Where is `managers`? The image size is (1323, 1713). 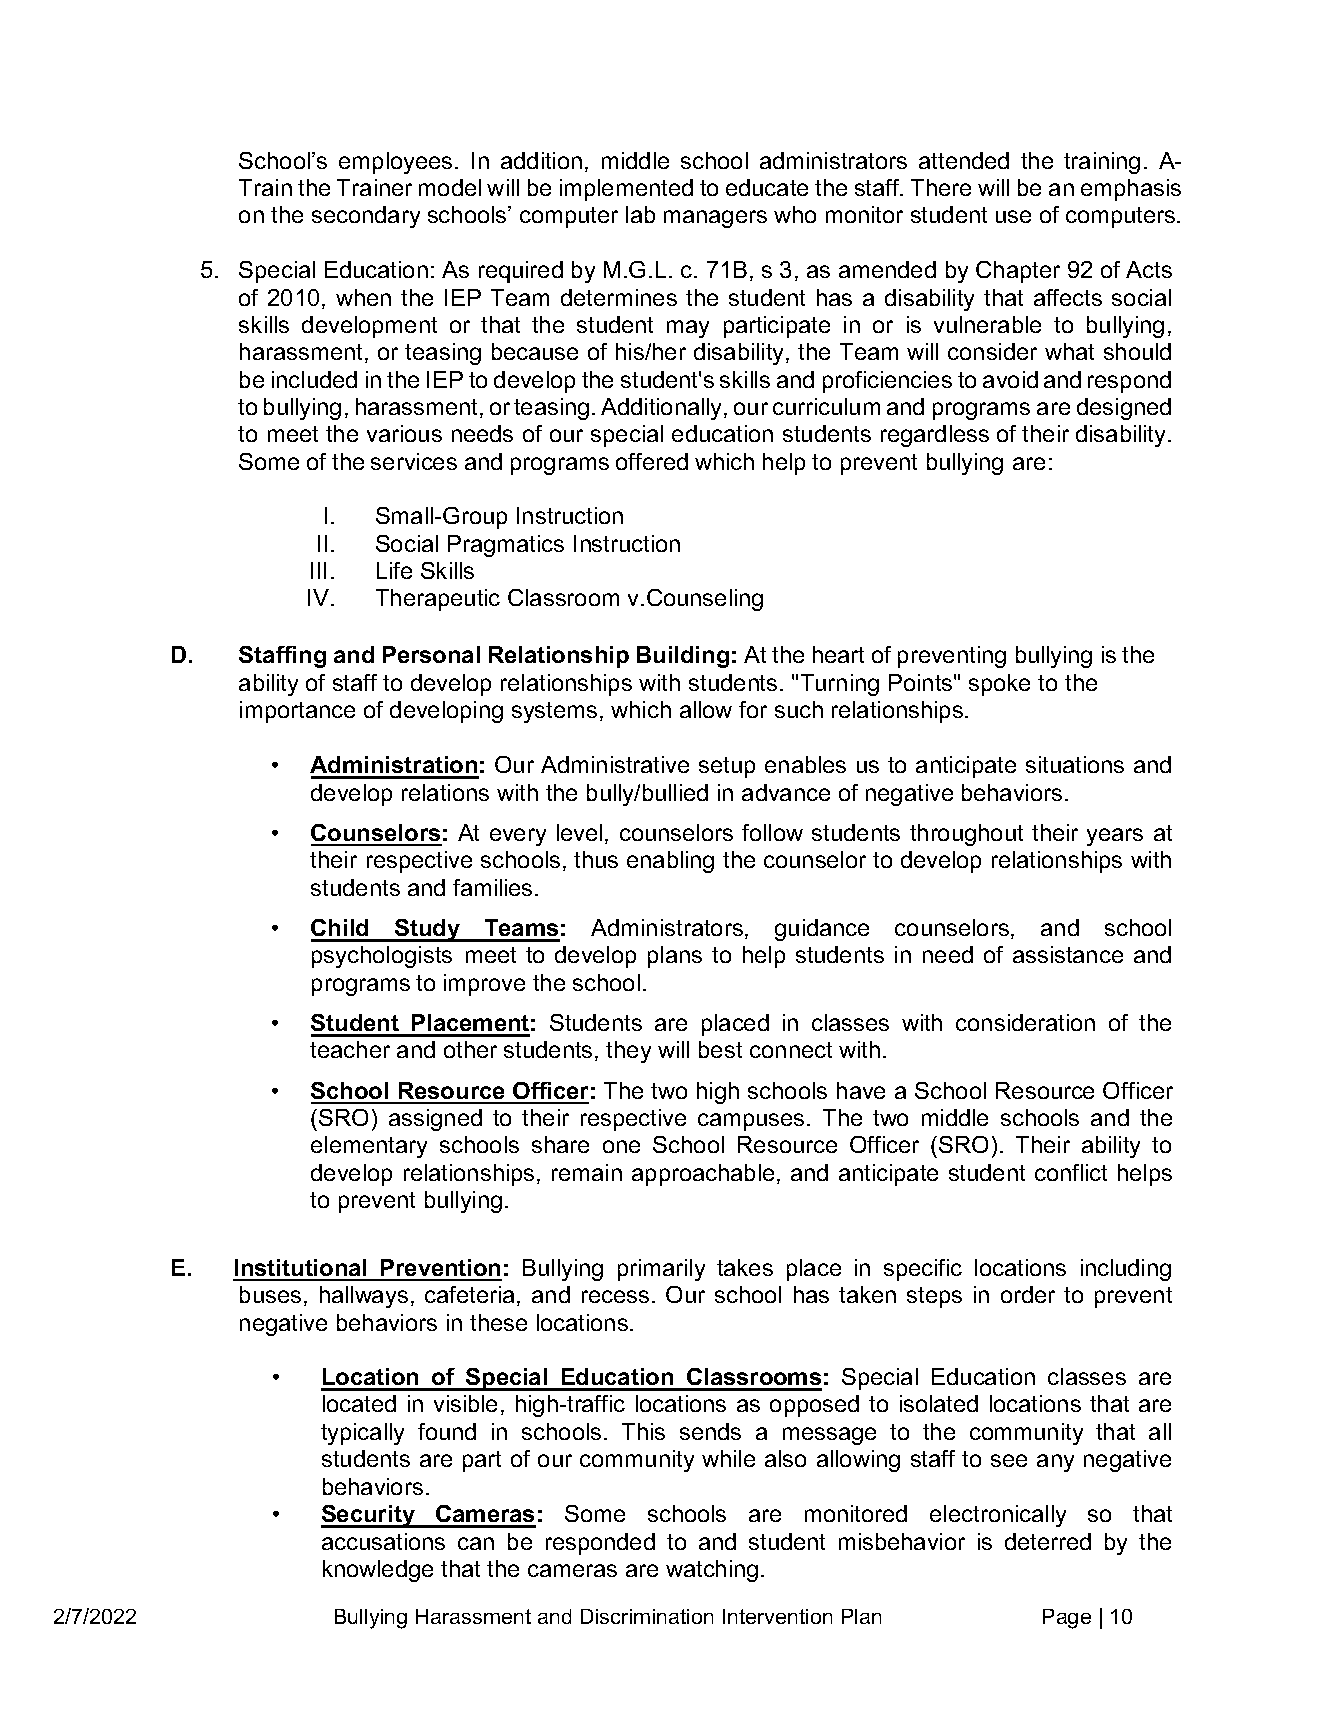 managers is located at coordinates (715, 219).
